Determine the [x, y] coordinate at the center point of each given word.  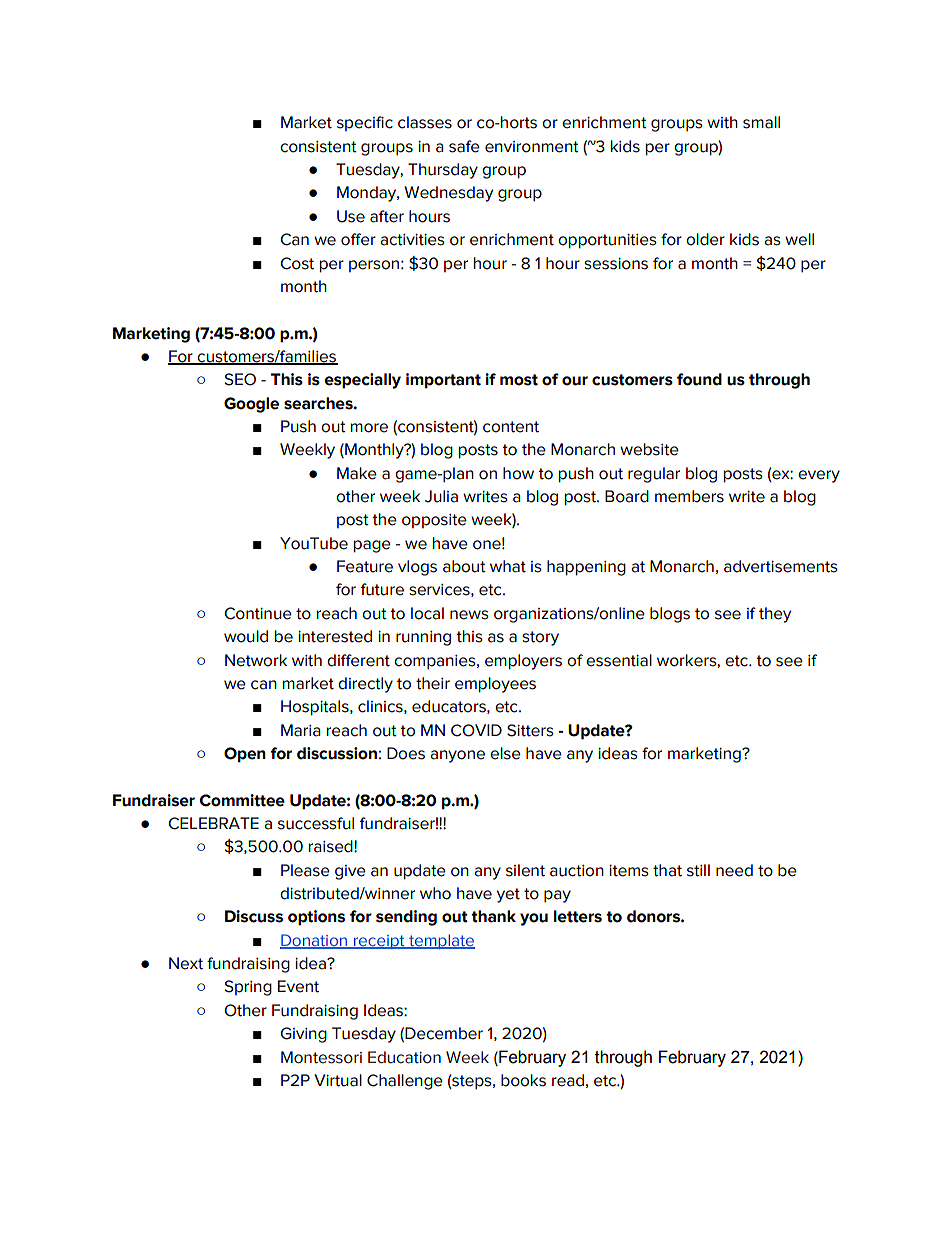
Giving [303, 1035]
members [689, 496]
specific [365, 123]
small [761, 122]
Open [245, 755]
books [523, 1080]
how [518, 473]
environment [532, 147]
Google [251, 405]
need [734, 870]
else [505, 753]
